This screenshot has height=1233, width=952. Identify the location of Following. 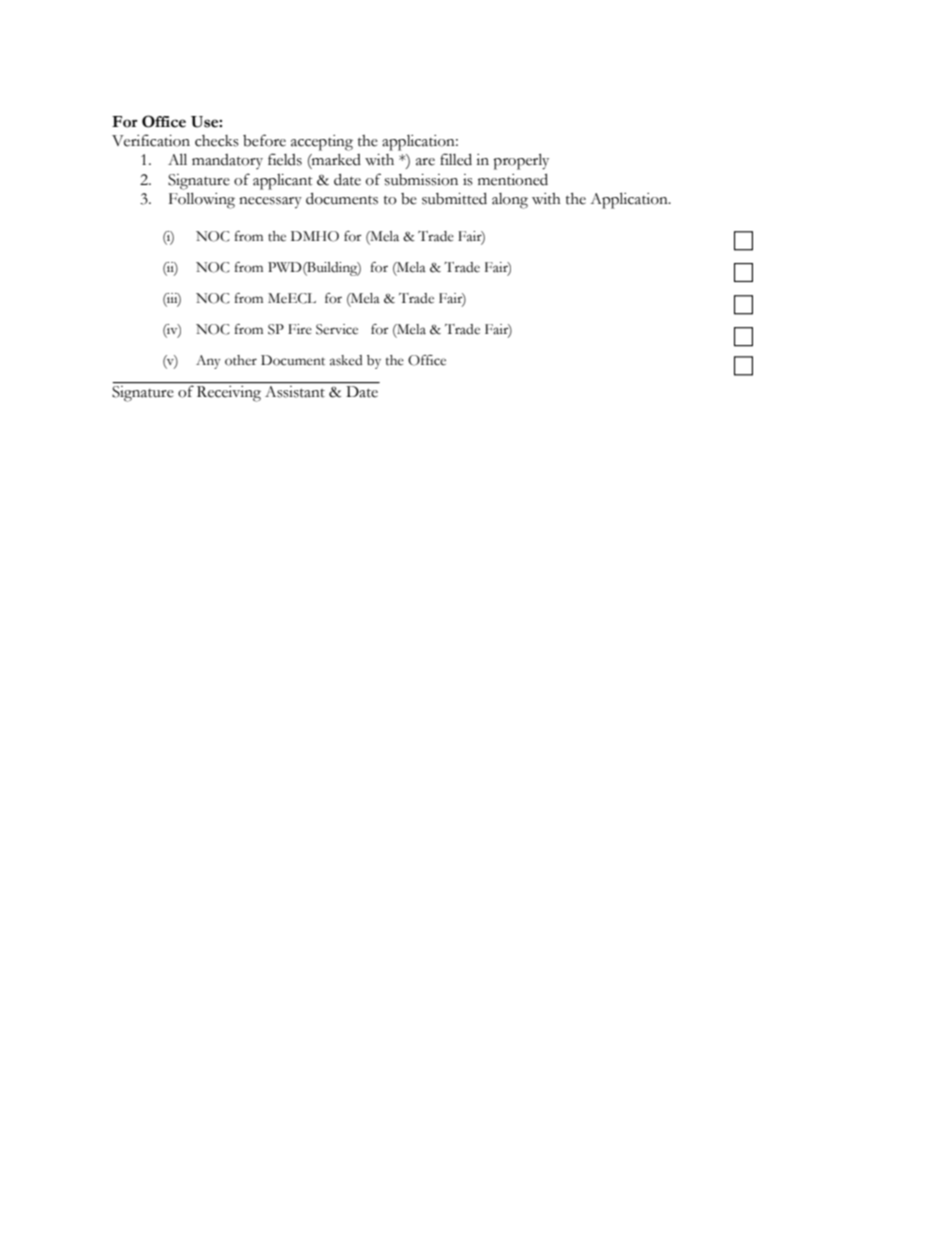
(202, 200).
